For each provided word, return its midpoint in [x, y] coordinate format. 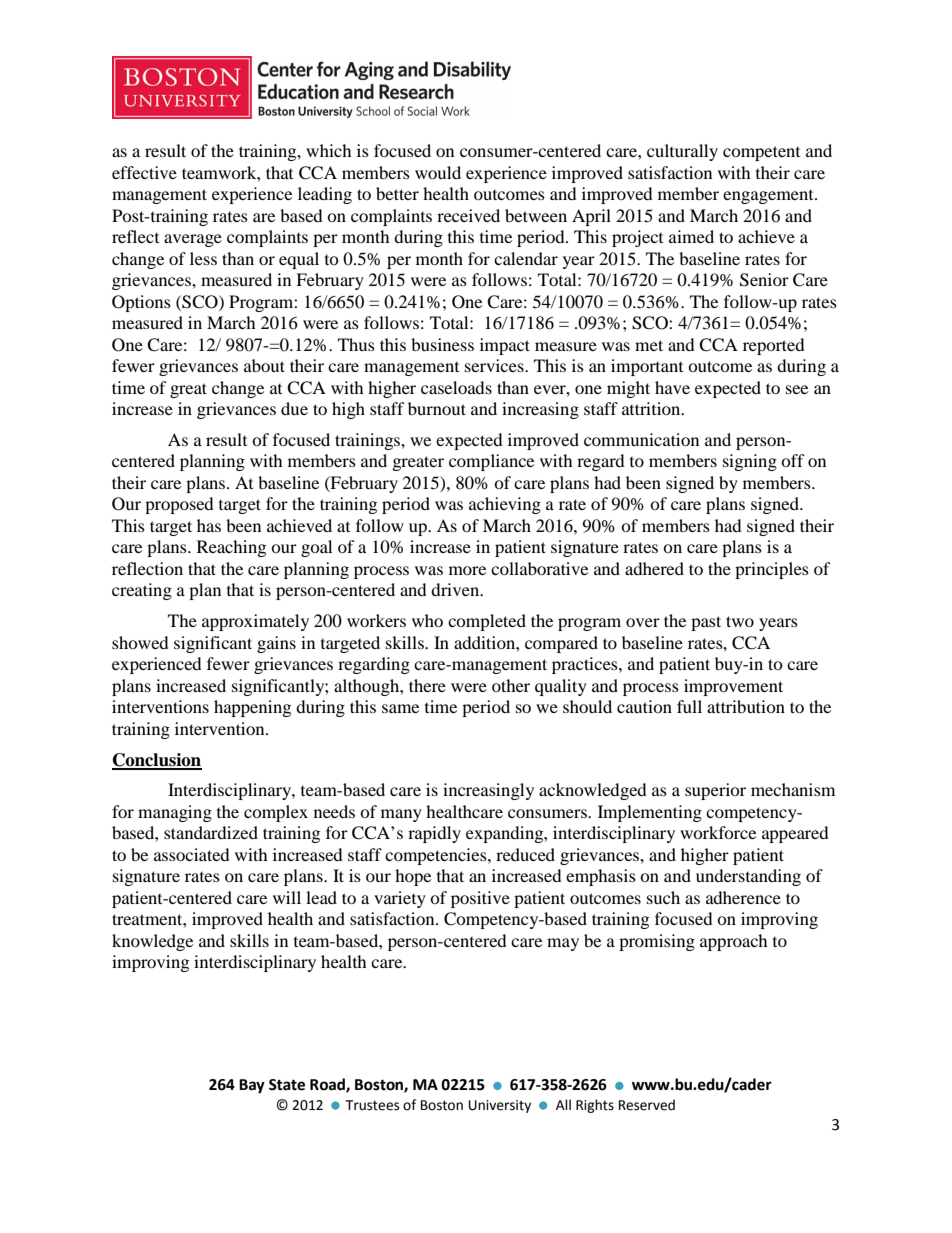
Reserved [647, 1105]
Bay [252, 1086]
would [438, 172]
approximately [255, 622]
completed [487, 622]
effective [144, 172]
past [706, 623]
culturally [682, 152]
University [500, 1106]
